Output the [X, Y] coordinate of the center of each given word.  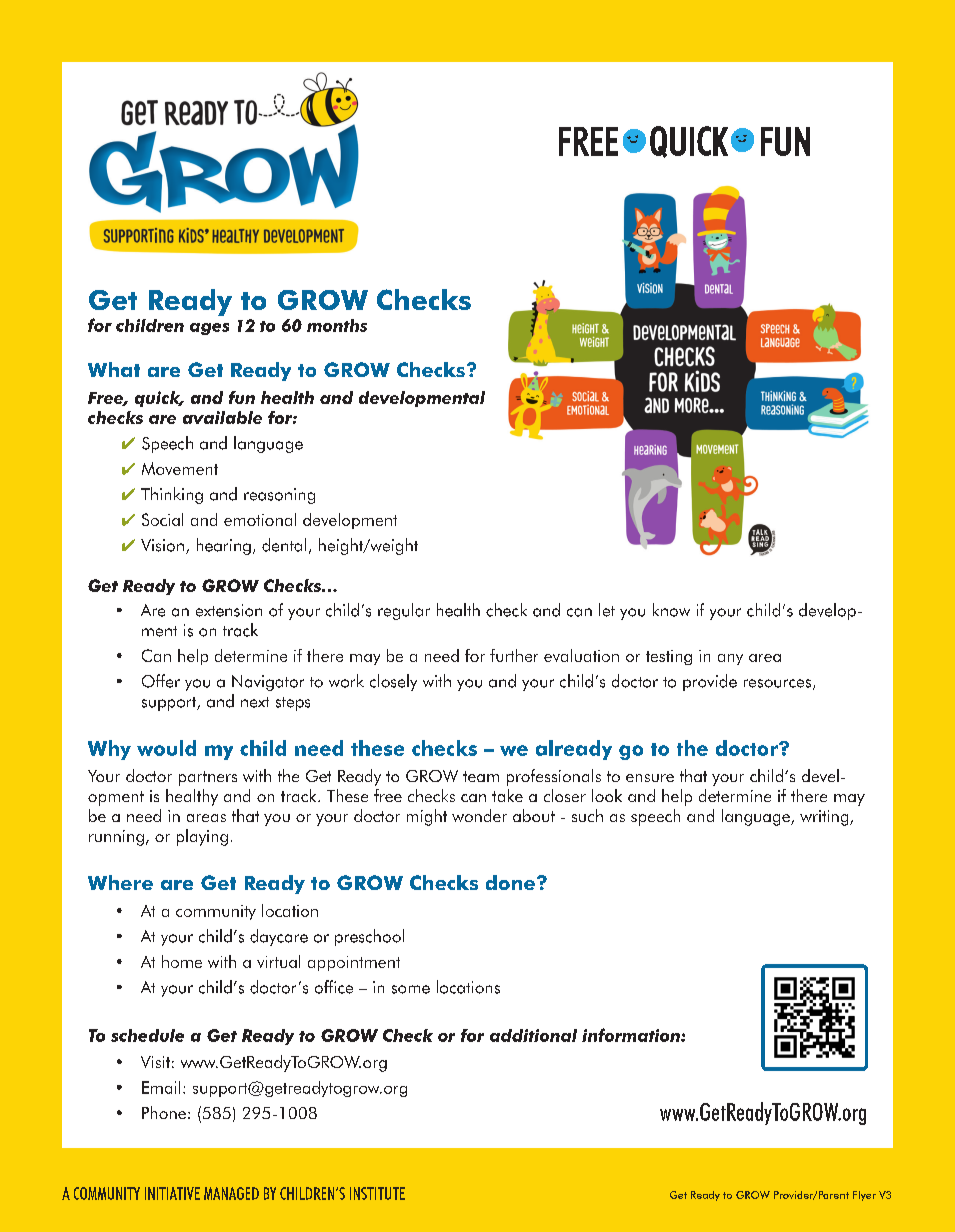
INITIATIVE [172, 1193]
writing [825, 818]
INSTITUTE [377, 1193]
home [182, 961]
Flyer [864, 1196]
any [730, 659]
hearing [224, 546]
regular [404, 611]
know [671, 610]
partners [208, 778]
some [411, 989]
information [632, 1035]
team [481, 776]
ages [209, 329]
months [337, 325]
